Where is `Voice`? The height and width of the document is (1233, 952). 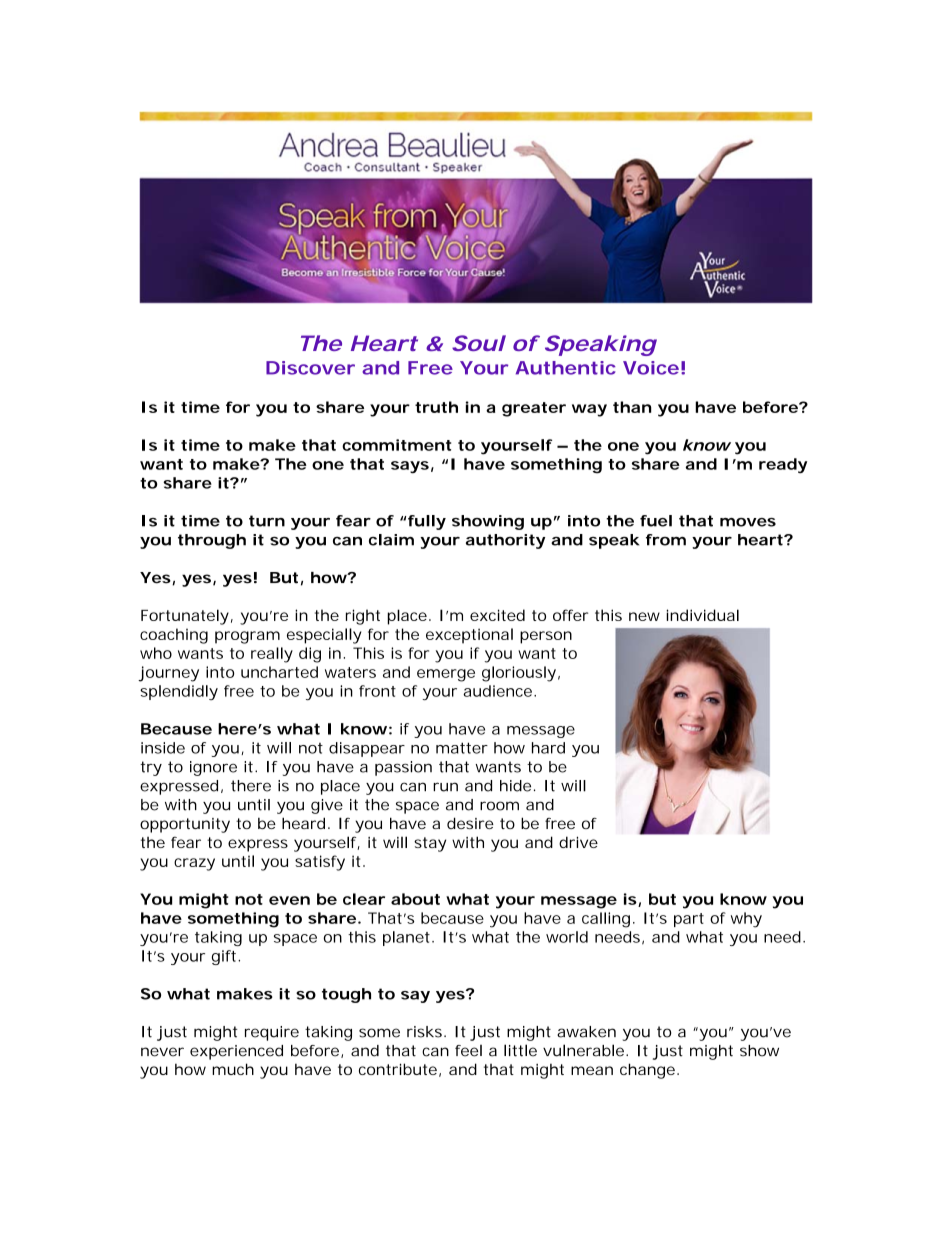
Voice is located at coordinates (651, 368).
